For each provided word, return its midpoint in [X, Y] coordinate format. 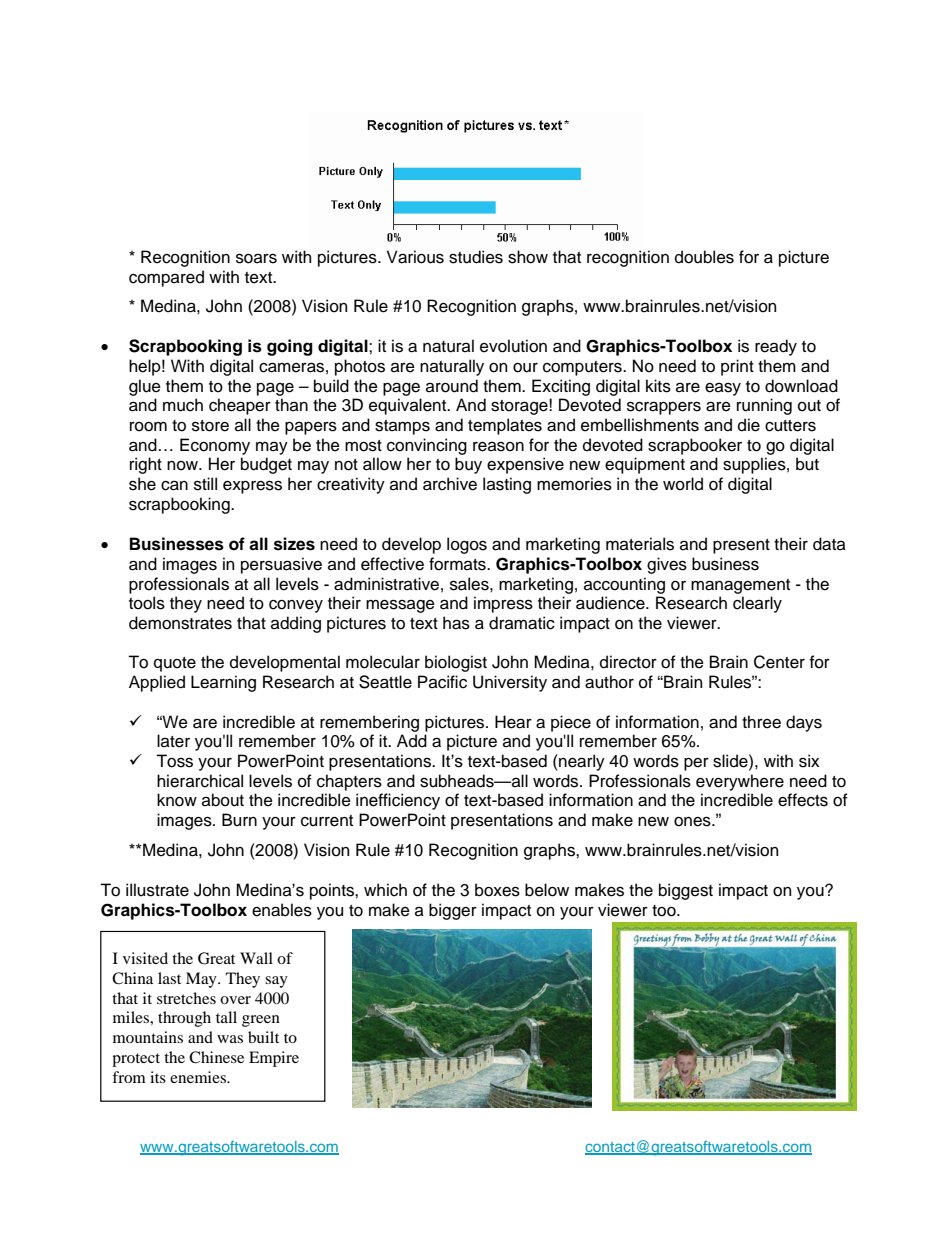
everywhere [740, 782]
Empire [274, 1059]
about [223, 800]
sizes [294, 544]
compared [166, 278]
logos [467, 545]
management [740, 586]
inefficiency [398, 801]
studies [476, 257]
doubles [704, 257]
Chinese [216, 1057]
